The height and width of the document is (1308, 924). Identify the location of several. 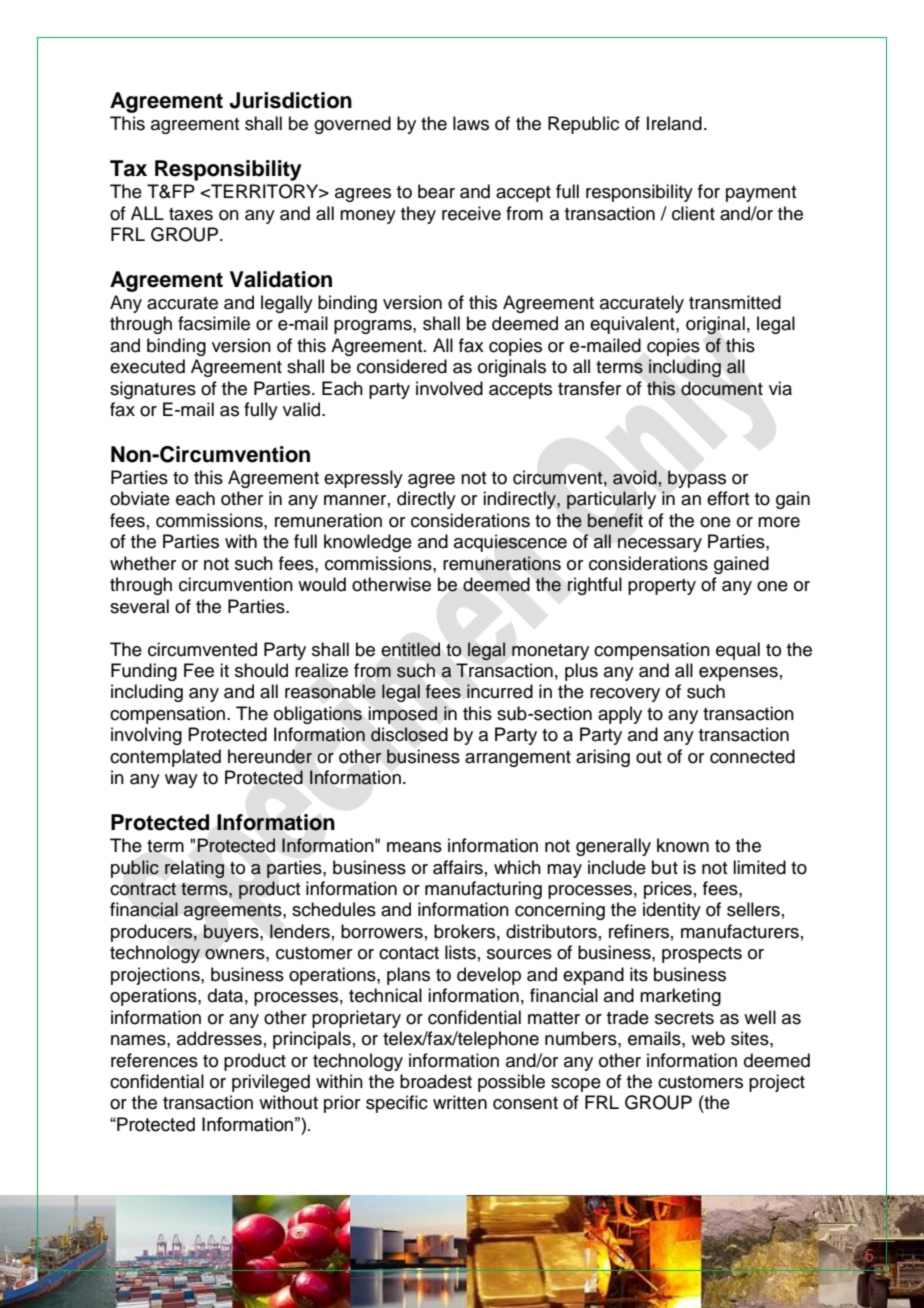
(139, 606).
